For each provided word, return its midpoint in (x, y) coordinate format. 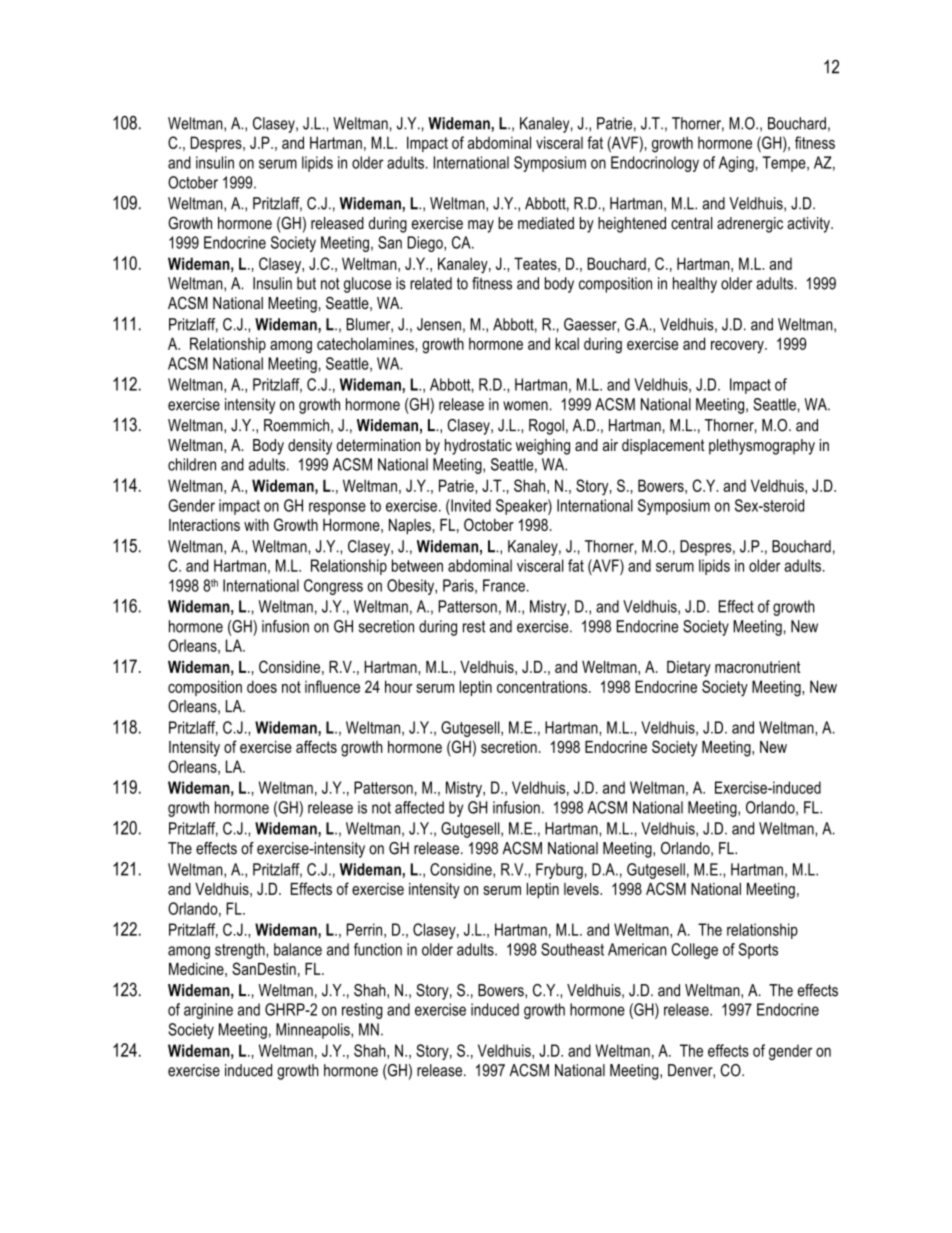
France (504, 585)
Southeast (572, 949)
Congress (333, 587)
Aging (736, 164)
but (306, 283)
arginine (208, 1011)
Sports (758, 951)
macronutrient (757, 667)
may (481, 226)
